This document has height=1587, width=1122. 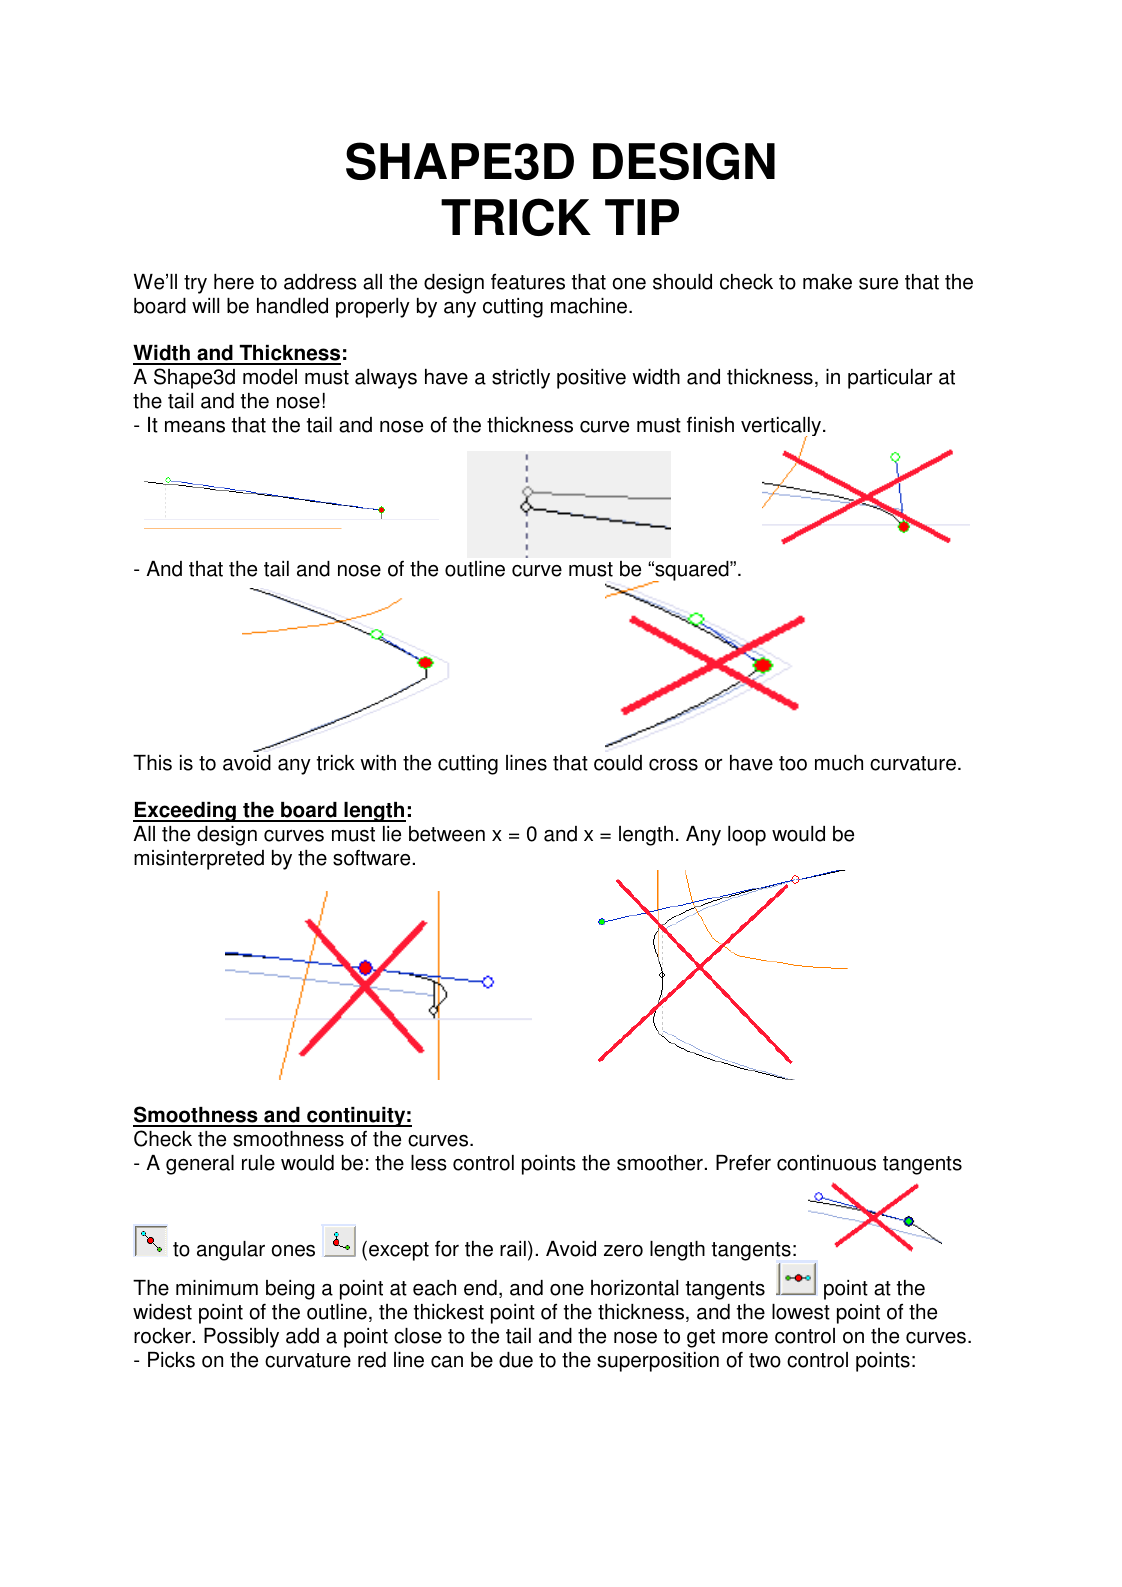 I want to click on Possibly, so click(x=241, y=1338).
